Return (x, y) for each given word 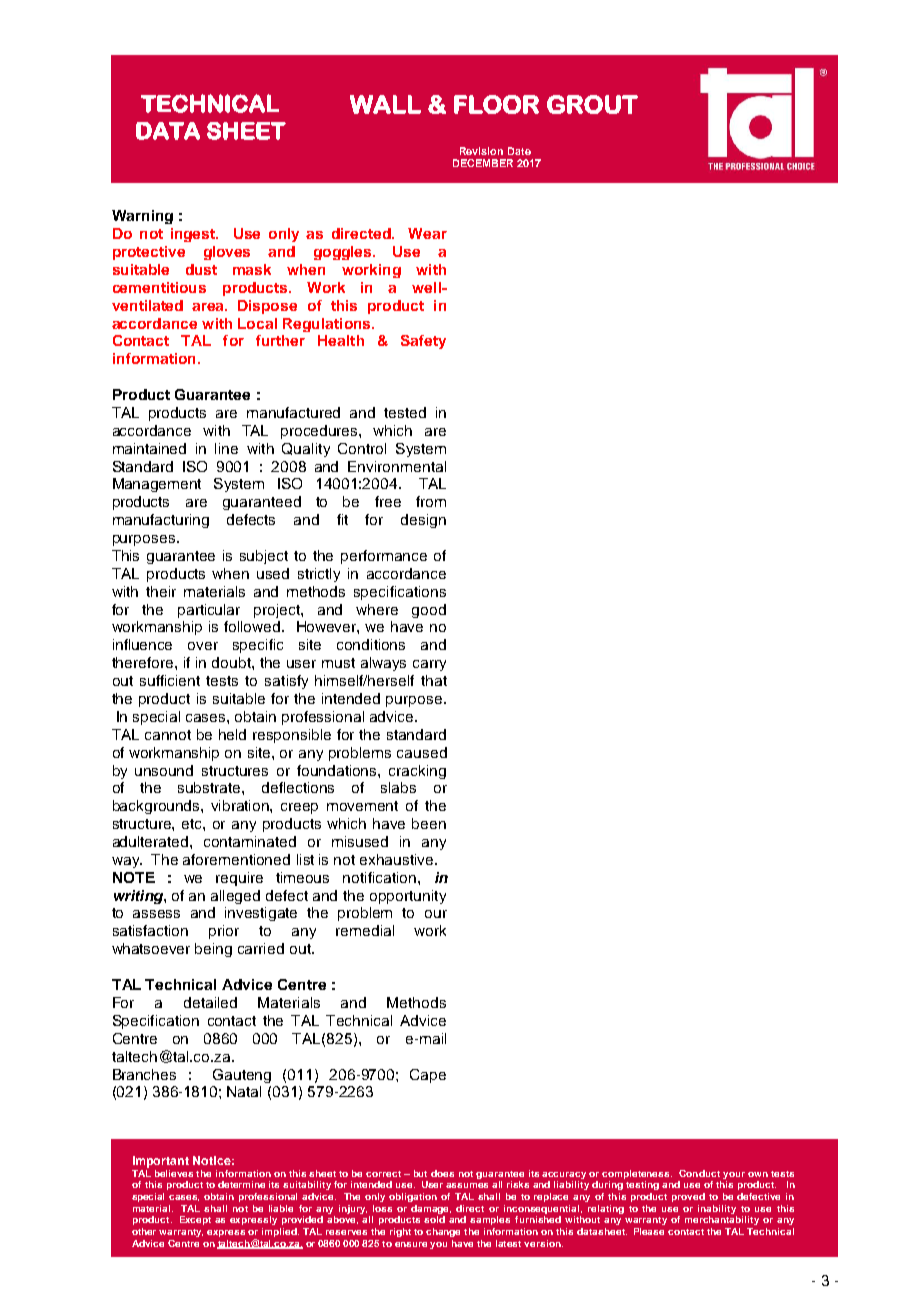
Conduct (699, 1173)
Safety (423, 342)
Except (195, 1220)
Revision (481, 151)
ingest (194, 235)
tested (405, 412)
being (213, 950)
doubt (232, 662)
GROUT (592, 104)
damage (431, 1209)
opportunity (408, 897)
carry (429, 665)
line (226, 448)
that (434, 680)
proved (688, 1197)
